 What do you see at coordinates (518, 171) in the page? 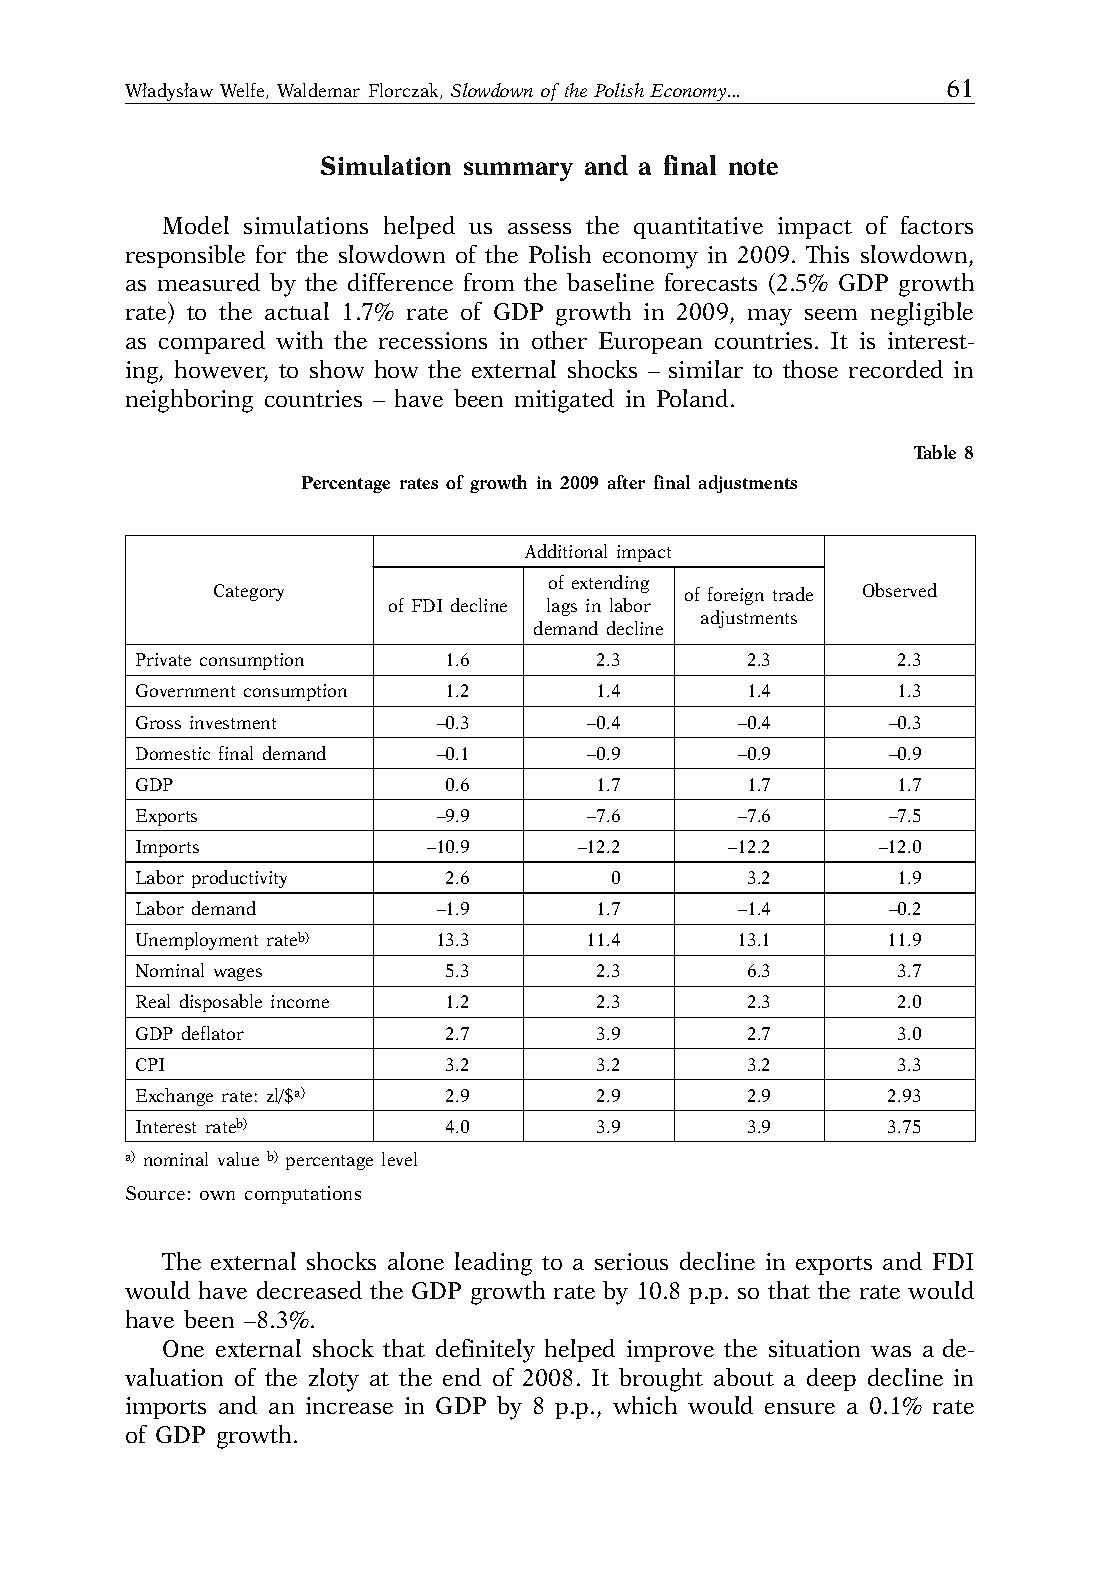
I see `summary` at bounding box center [518, 171].
